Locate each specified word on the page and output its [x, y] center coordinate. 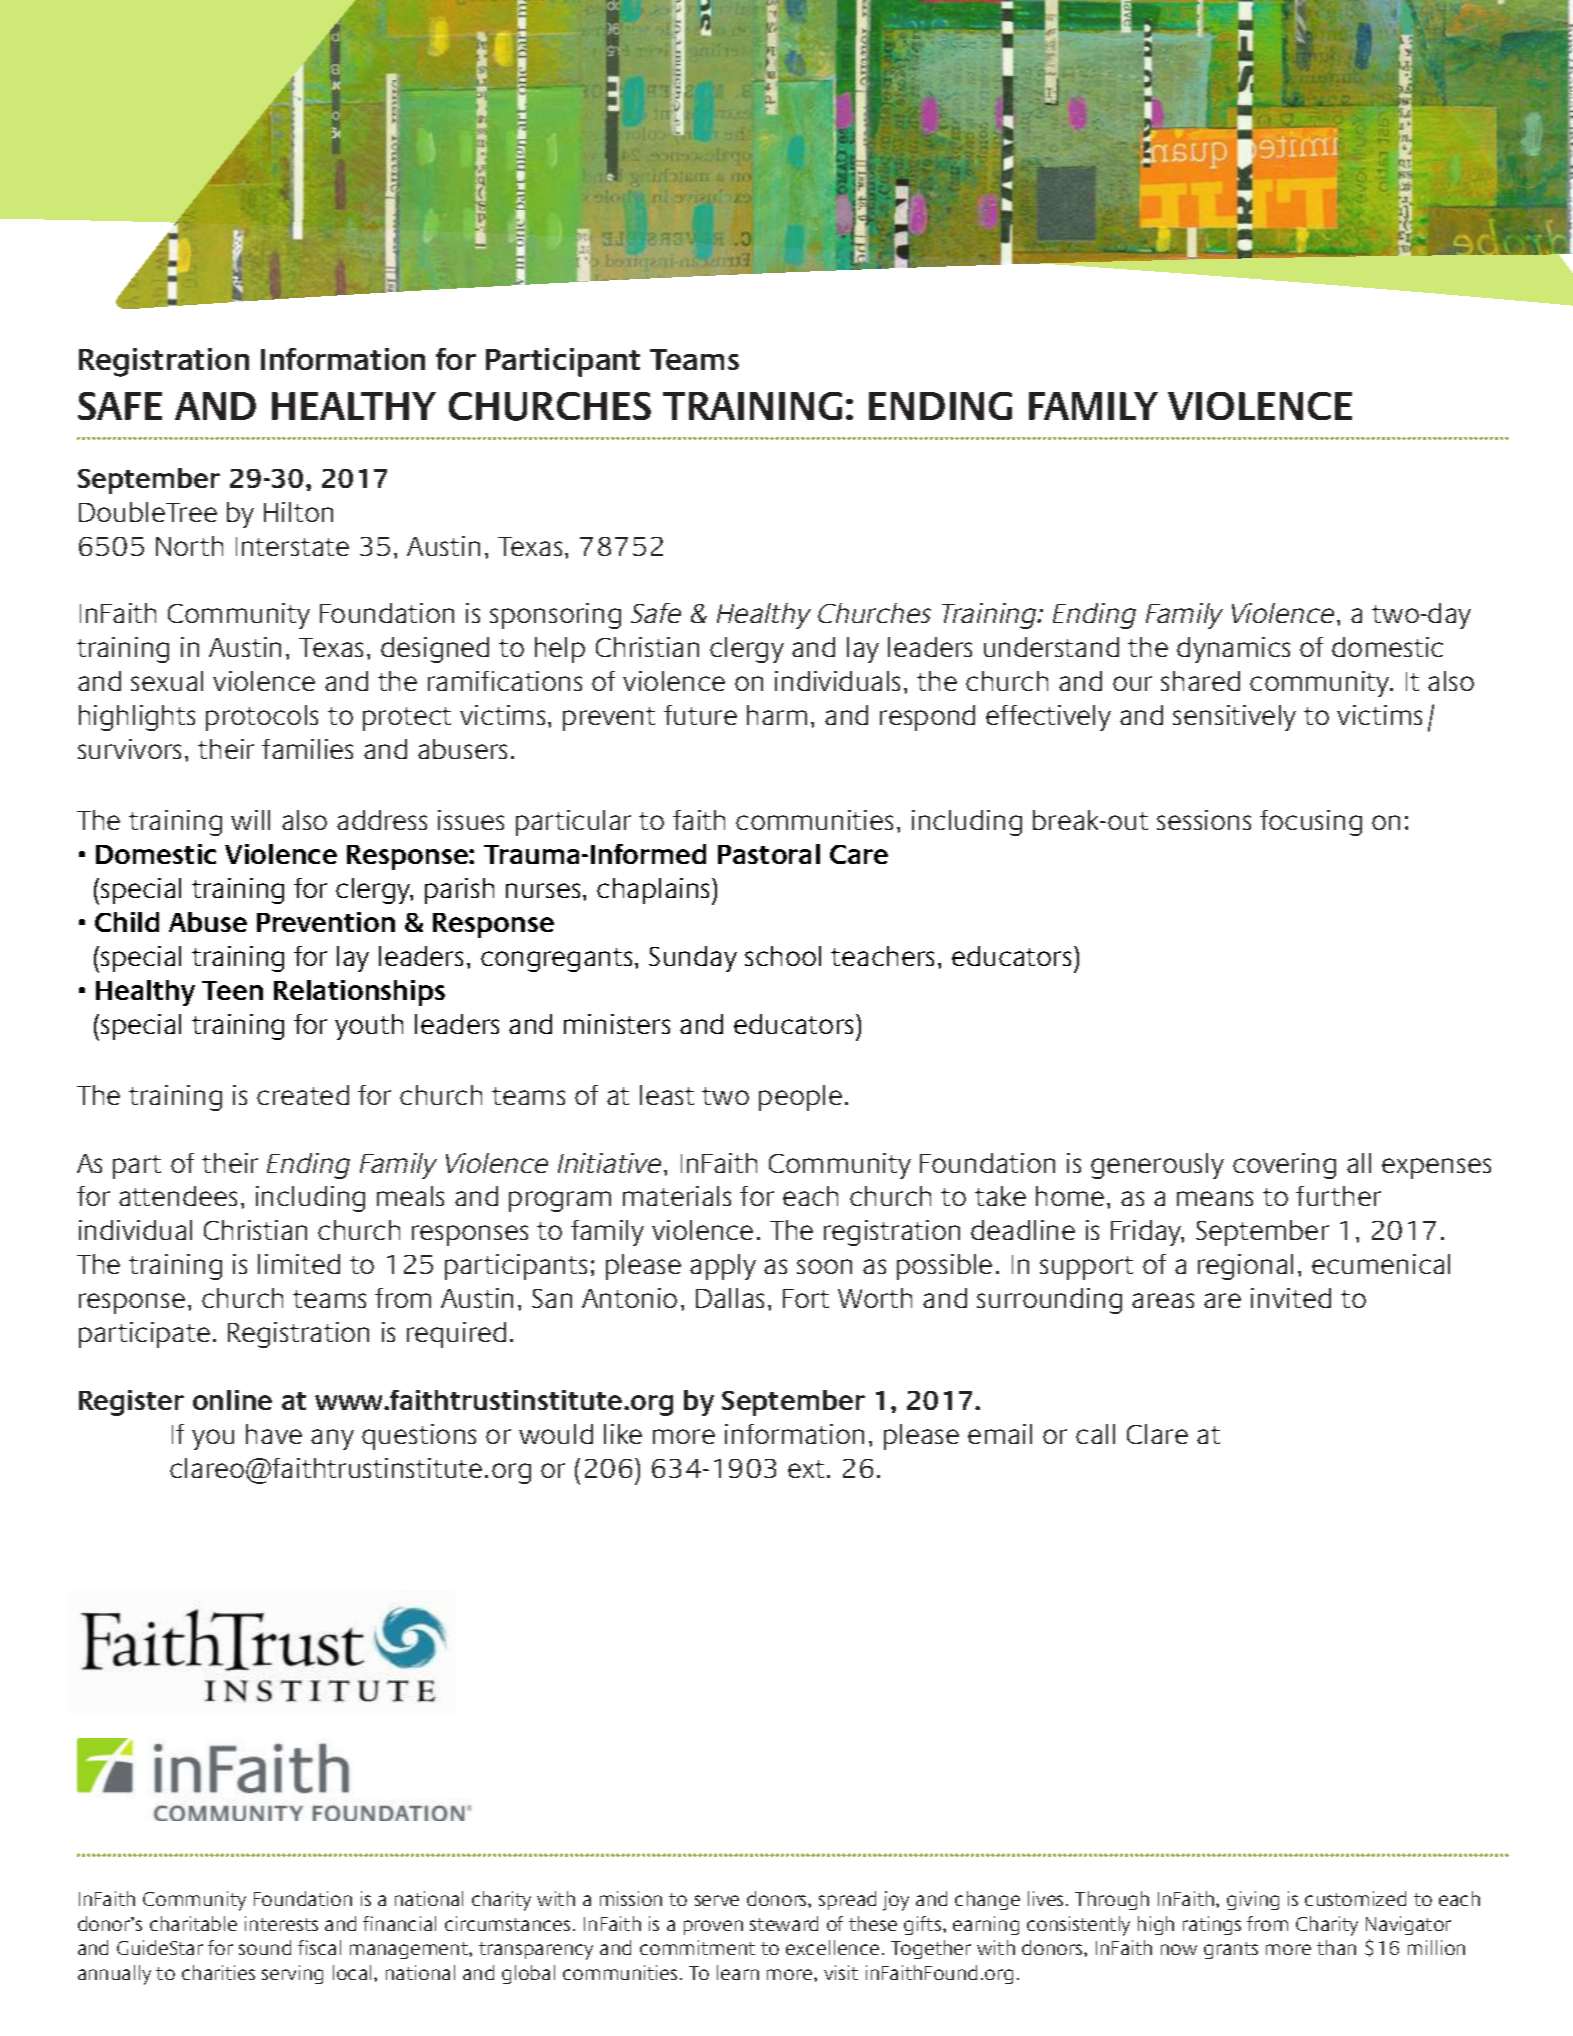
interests [281, 1923]
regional [1245, 1267]
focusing [1311, 823]
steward [784, 1923]
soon [824, 1266]
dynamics [1233, 650]
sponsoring [555, 616]
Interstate [292, 546]
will [250, 820]
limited [299, 1264]
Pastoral [769, 854]
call [1095, 1434]
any [332, 1439]
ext [806, 1469]
